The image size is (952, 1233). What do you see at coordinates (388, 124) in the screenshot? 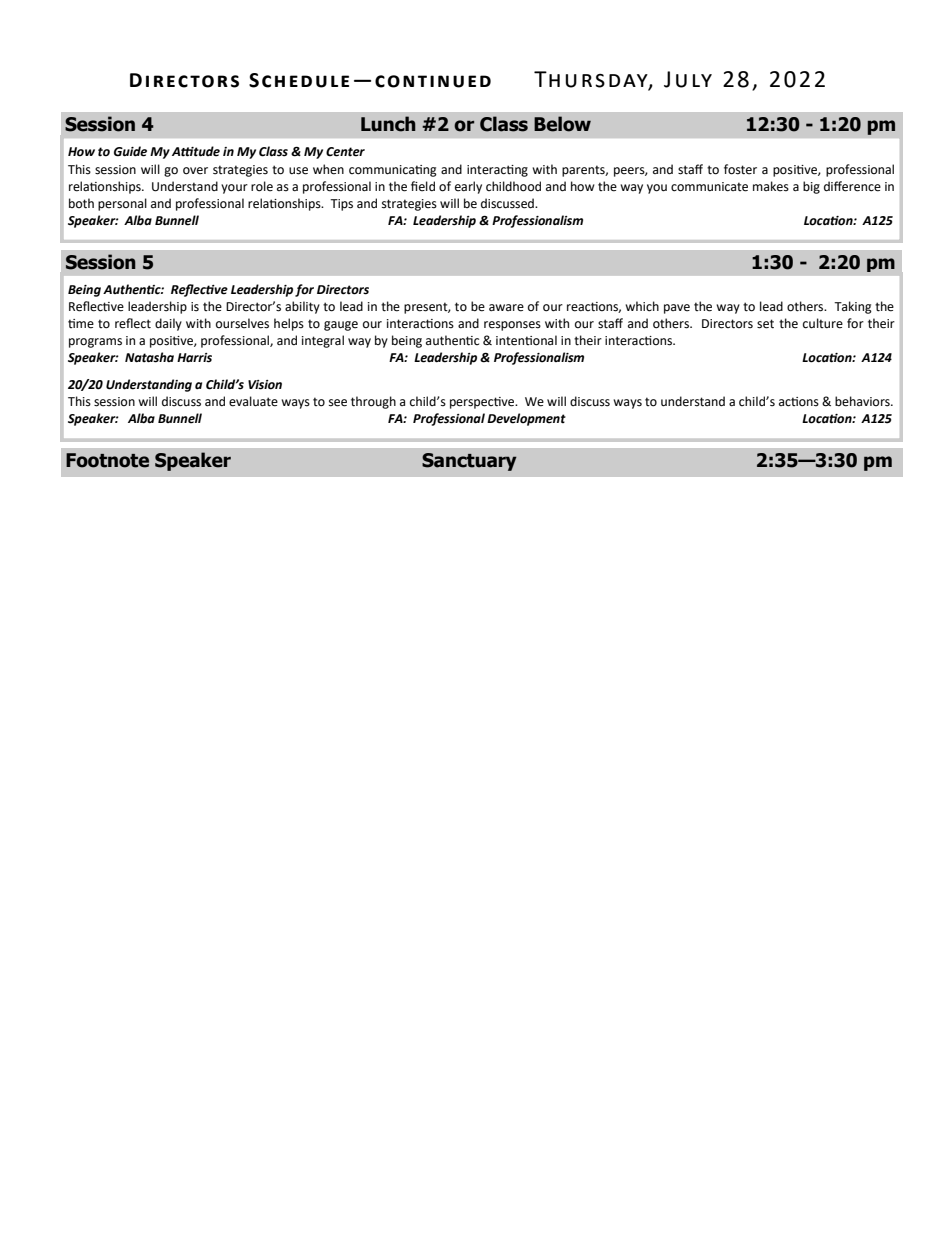
I see `Lunch` at bounding box center [388, 124].
